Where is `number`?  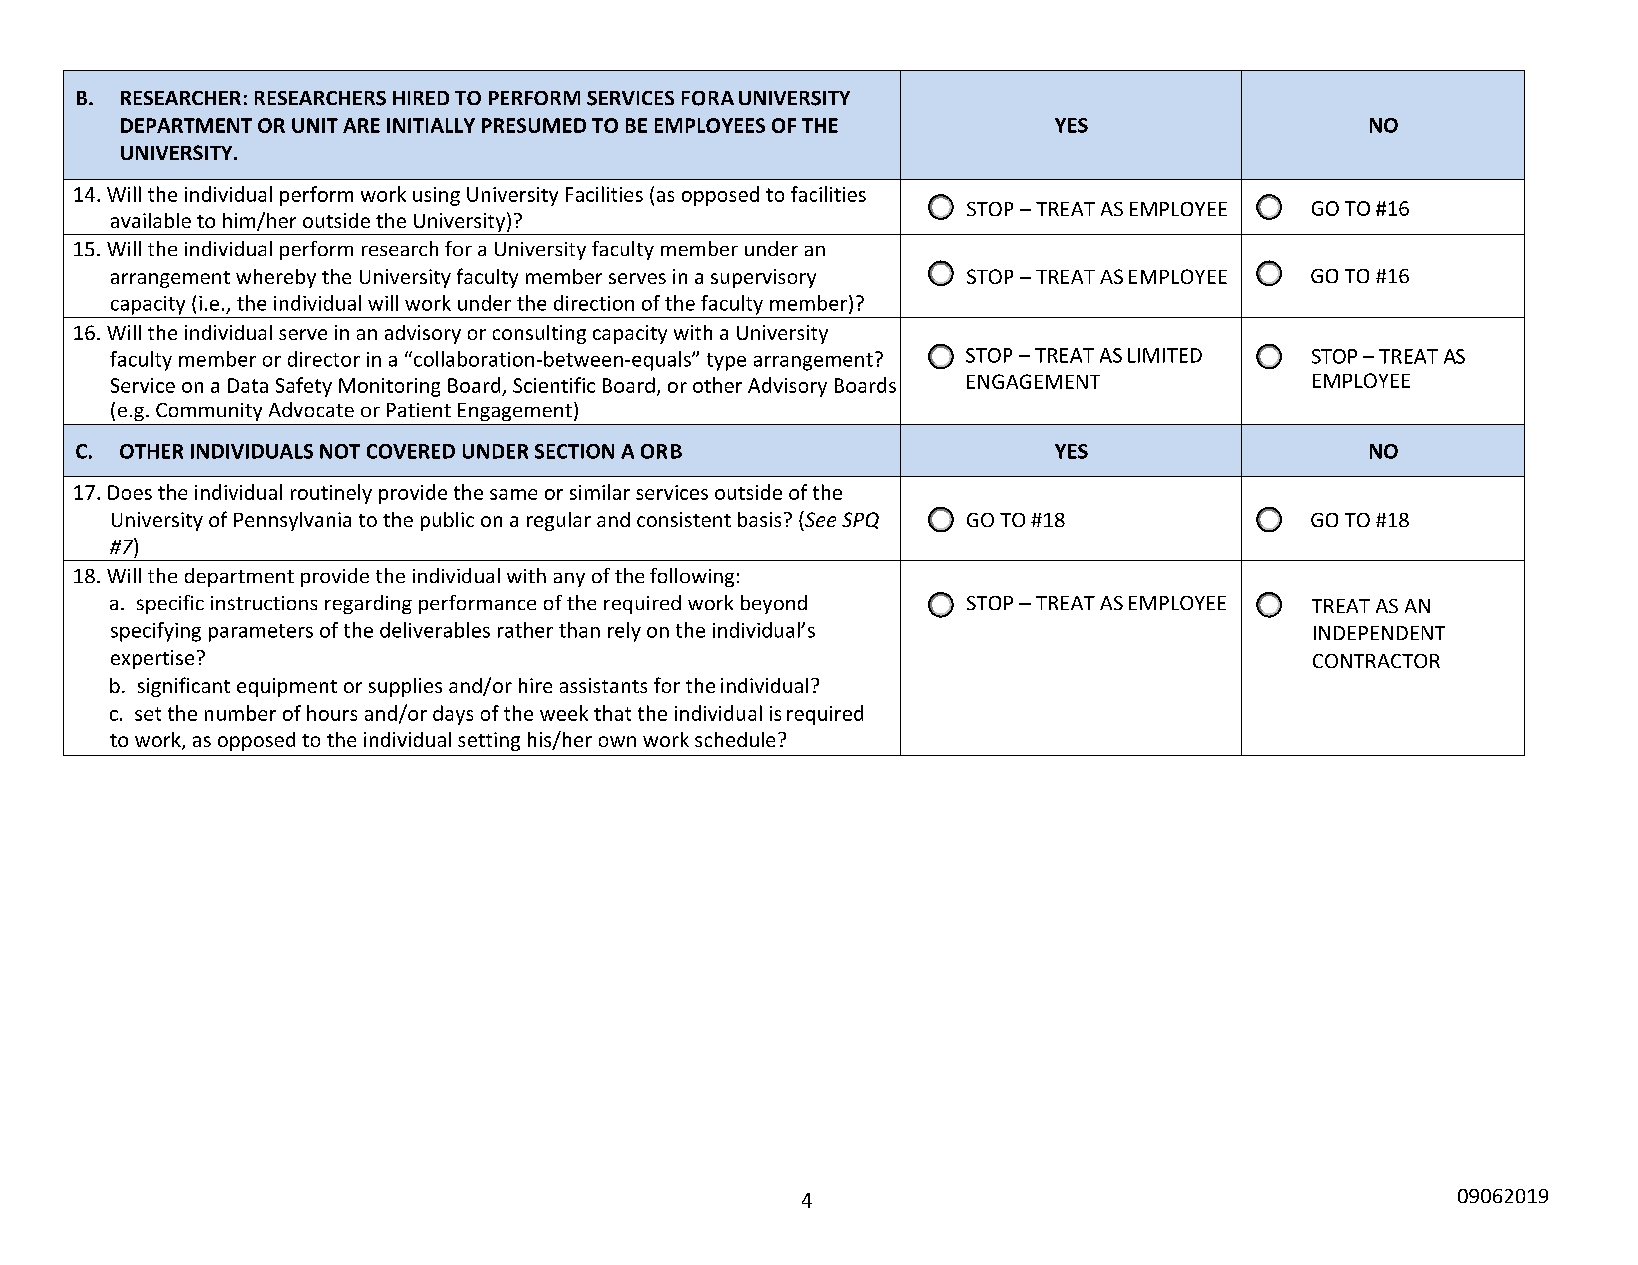 number is located at coordinates (240, 713).
